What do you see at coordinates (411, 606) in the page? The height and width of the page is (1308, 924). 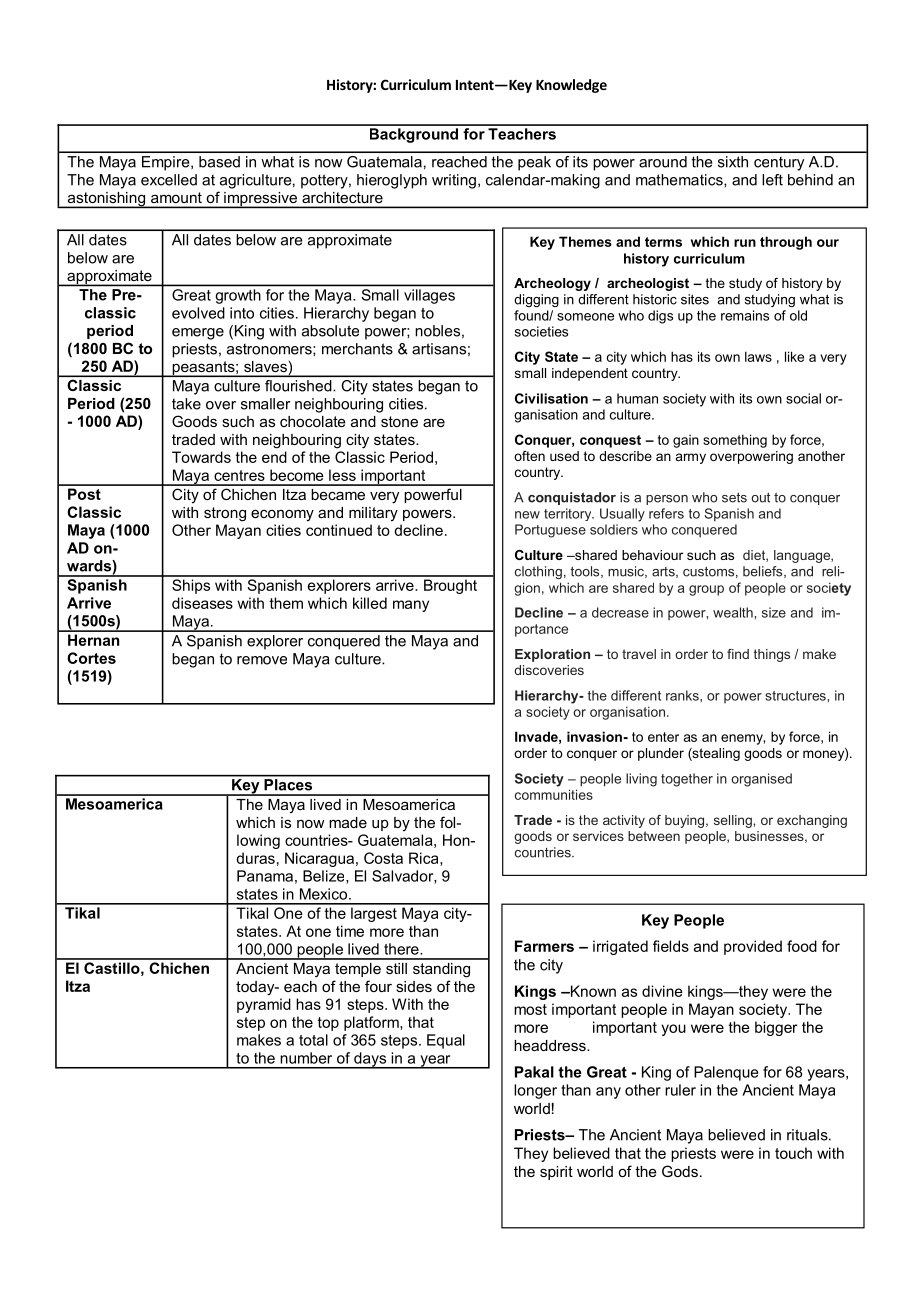 I see `many` at bounding box center [411, 606].
